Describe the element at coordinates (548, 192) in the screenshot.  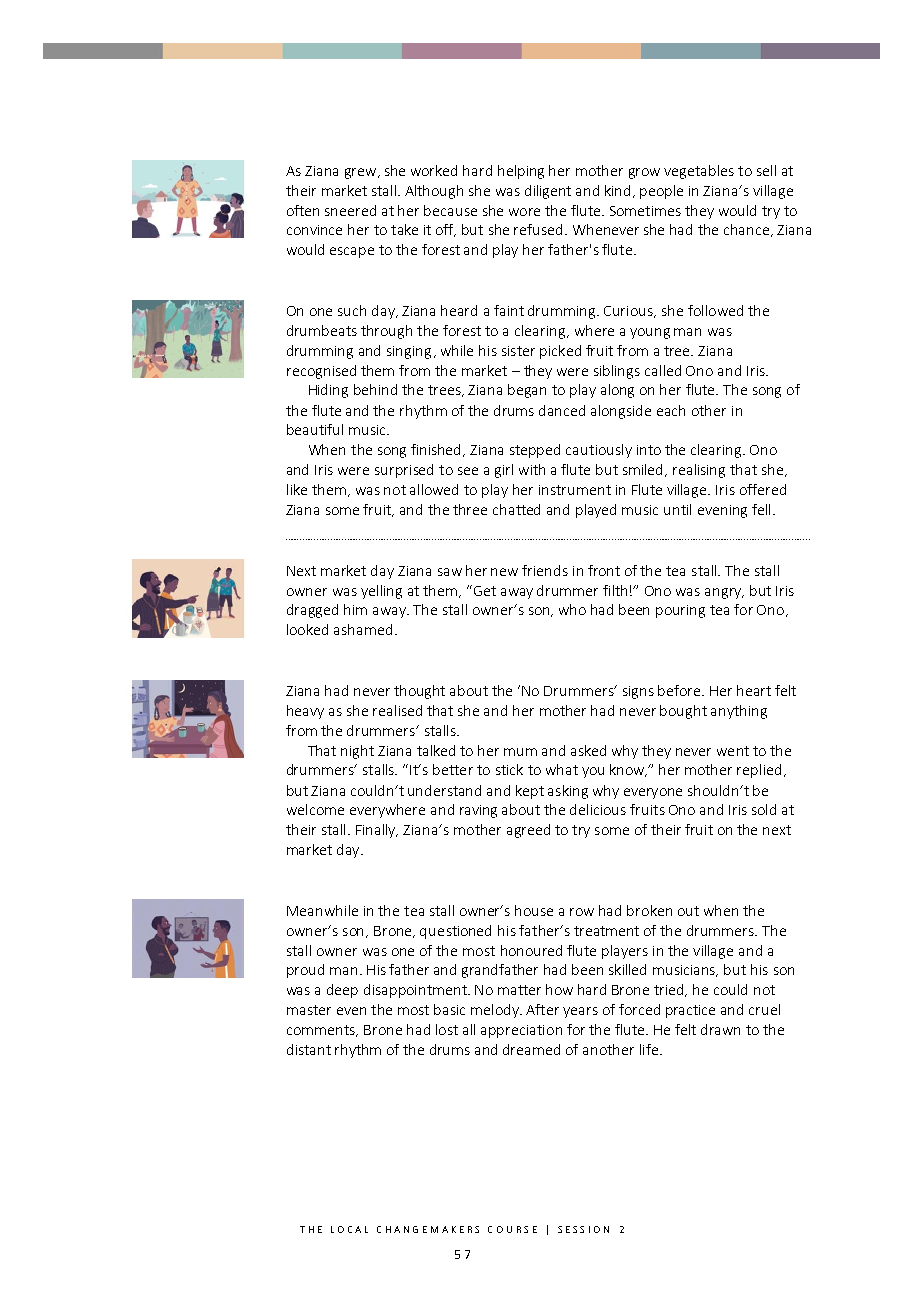
I see `diligent` at that location.
